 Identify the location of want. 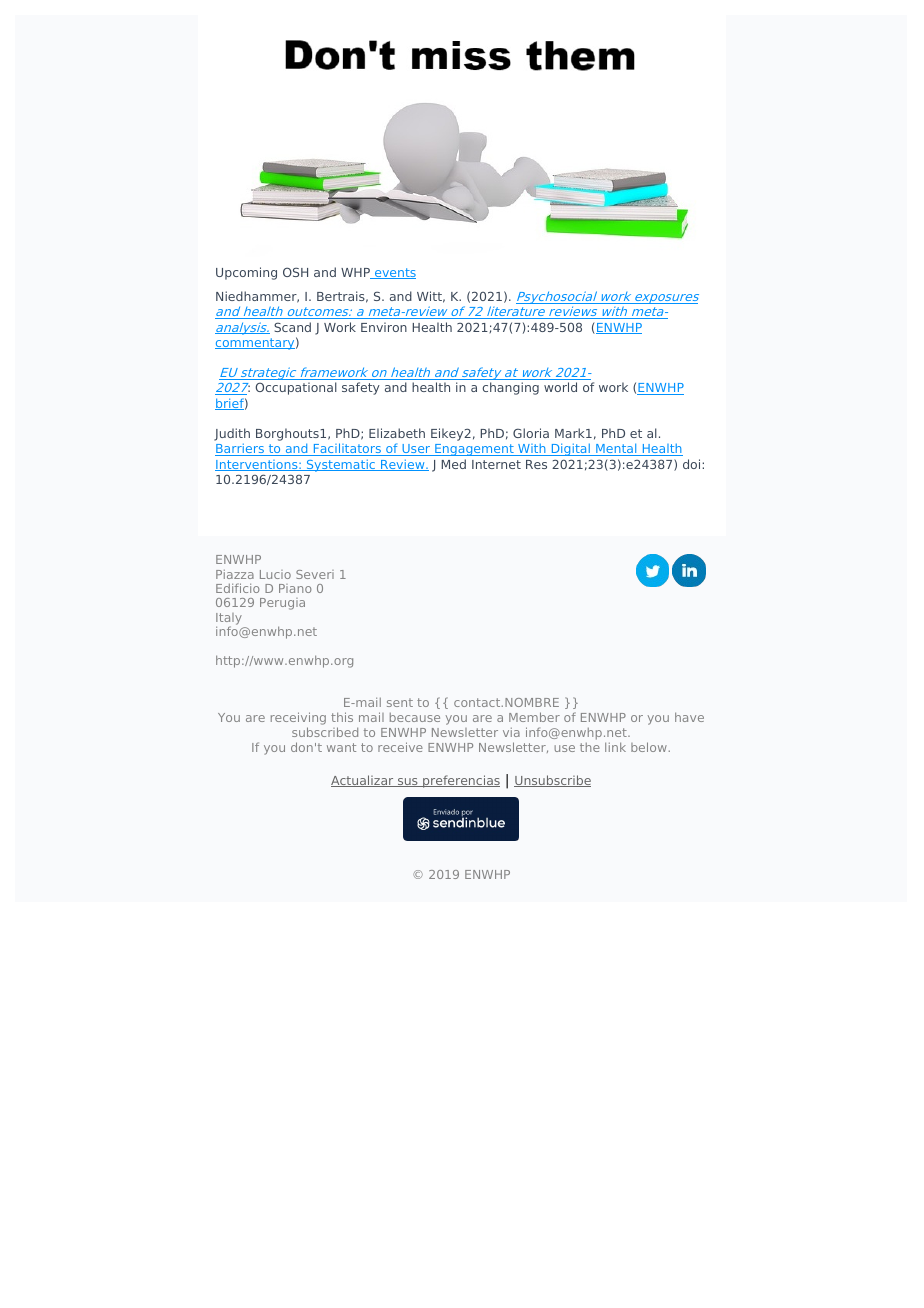
(341, 747).
